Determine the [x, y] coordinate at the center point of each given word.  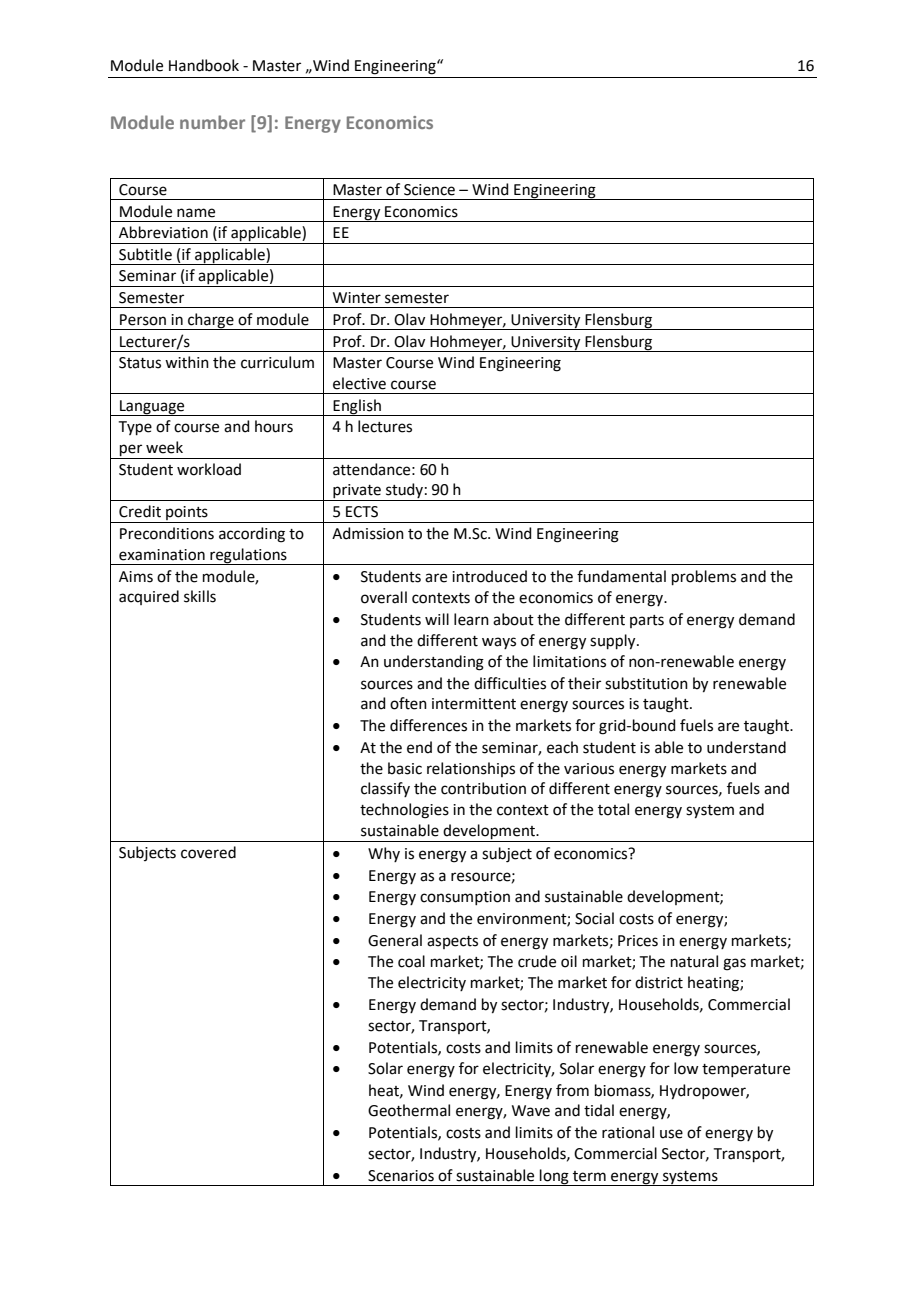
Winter [357, 298]
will [437, 619]
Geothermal [409, 1110]
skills [200, 596]
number [212, 122]
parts [647, 621]
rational [628, 1132]
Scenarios [401, 1176]
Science [429, 190]
